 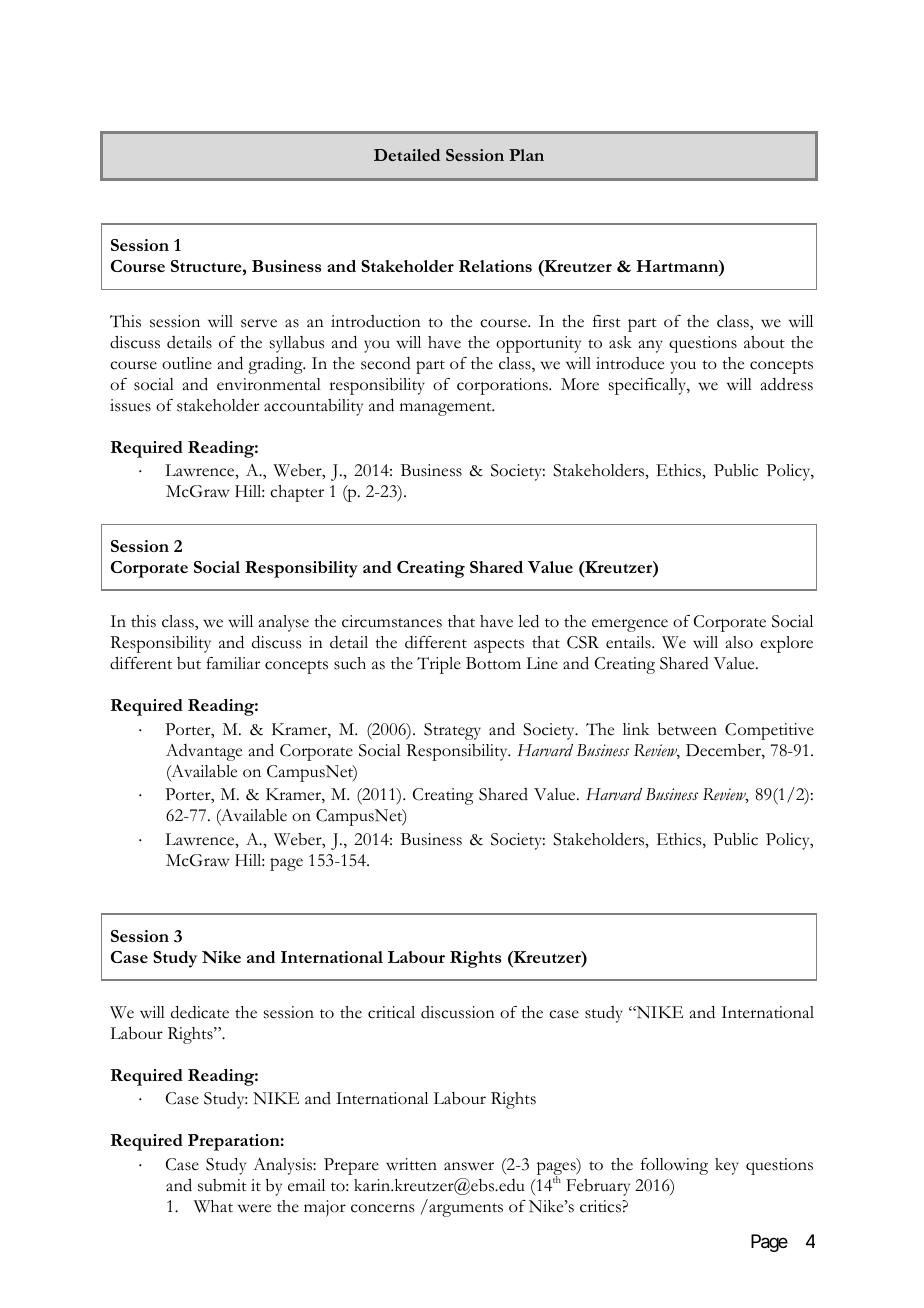 I want to click on between, so click(x=687, y=729).
